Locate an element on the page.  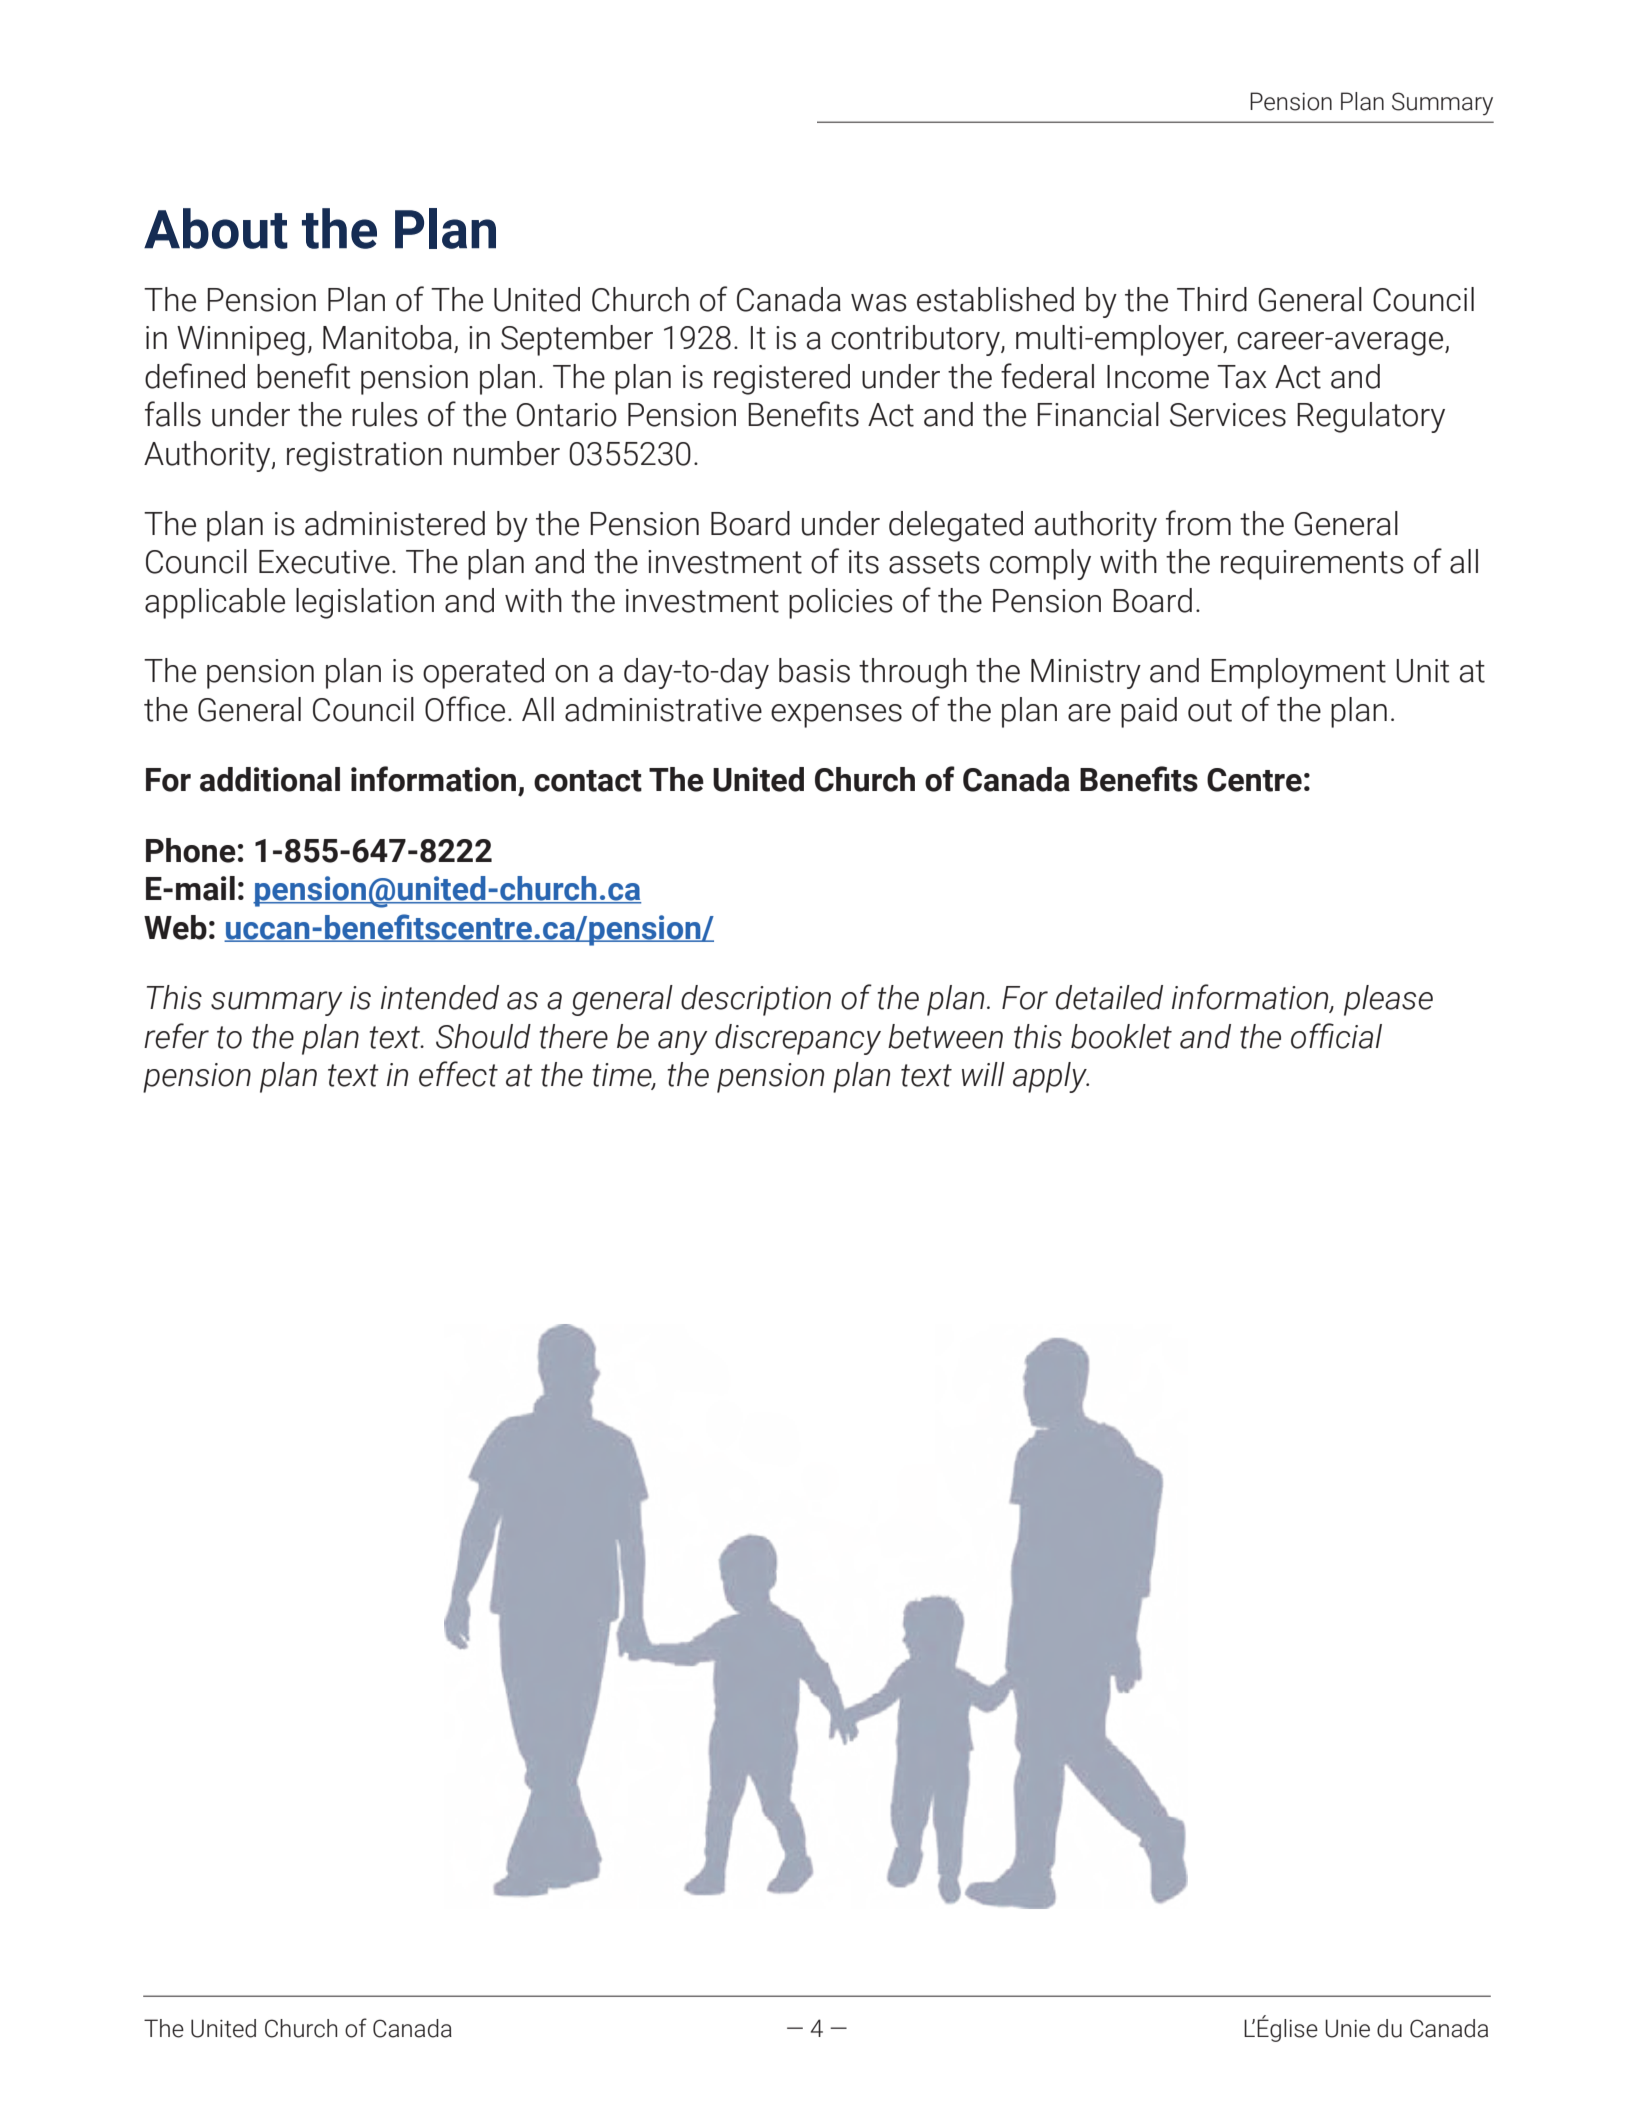
refer is located at coordinates (176, 1036).
